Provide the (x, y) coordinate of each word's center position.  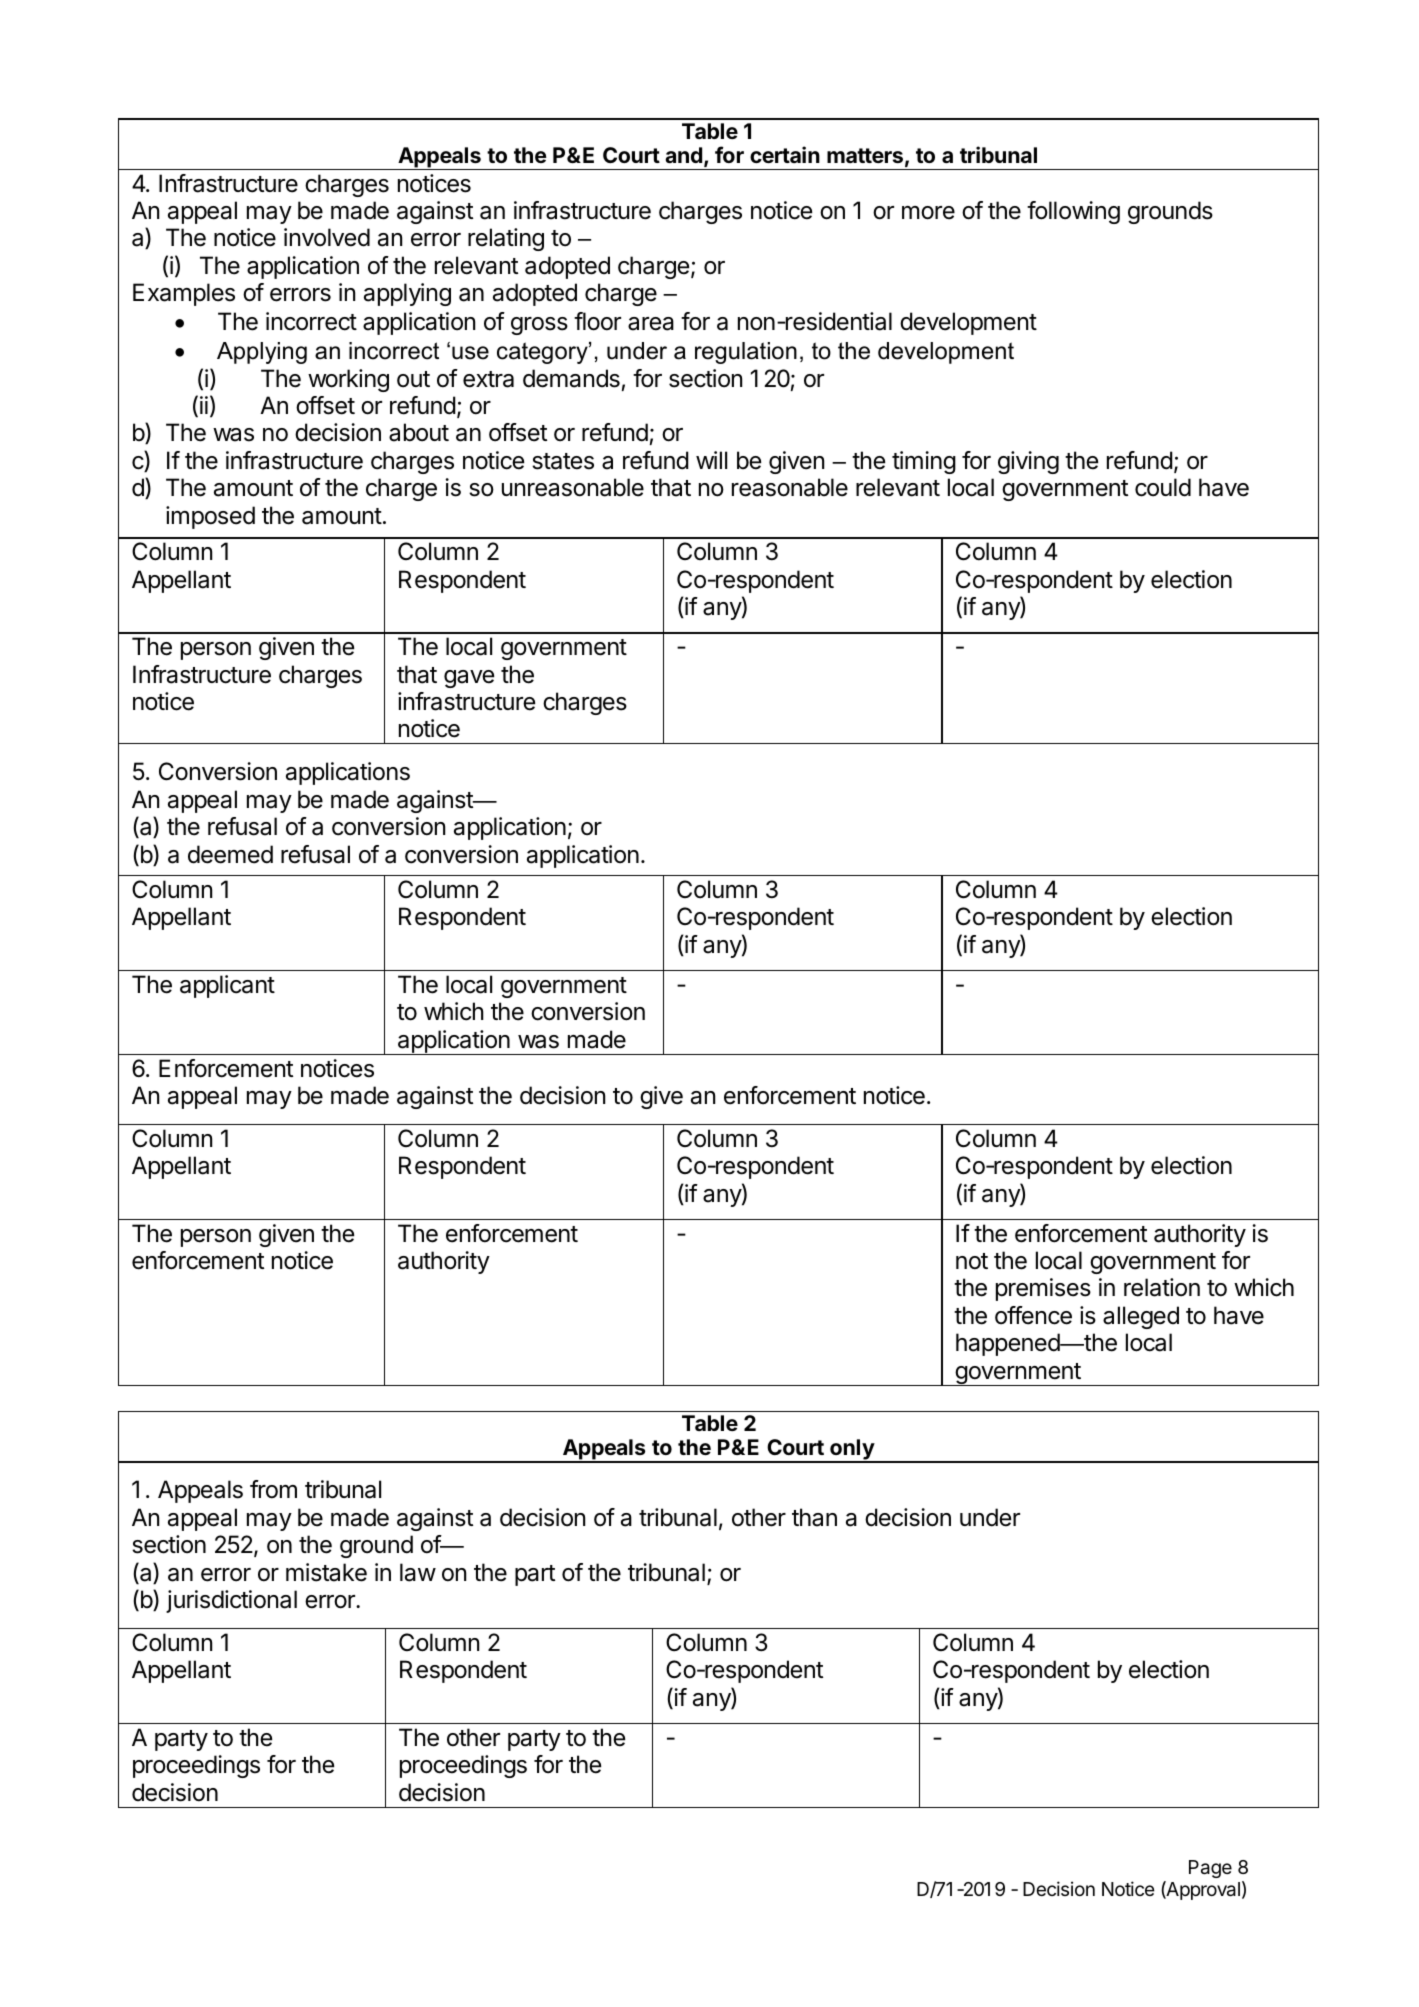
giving (1028, 462)
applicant (227, 986)
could (1163, 487)
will (711, 460)
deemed (230, 854)
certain (785, 154)
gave (469, 679)
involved (327, 237)
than (814, 1517)
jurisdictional (231, 1601)
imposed (210, 517)
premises (1043, 1289)
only (852, 1451)
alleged (1141, 1317)
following (1073, 212)
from (273, 1489)
